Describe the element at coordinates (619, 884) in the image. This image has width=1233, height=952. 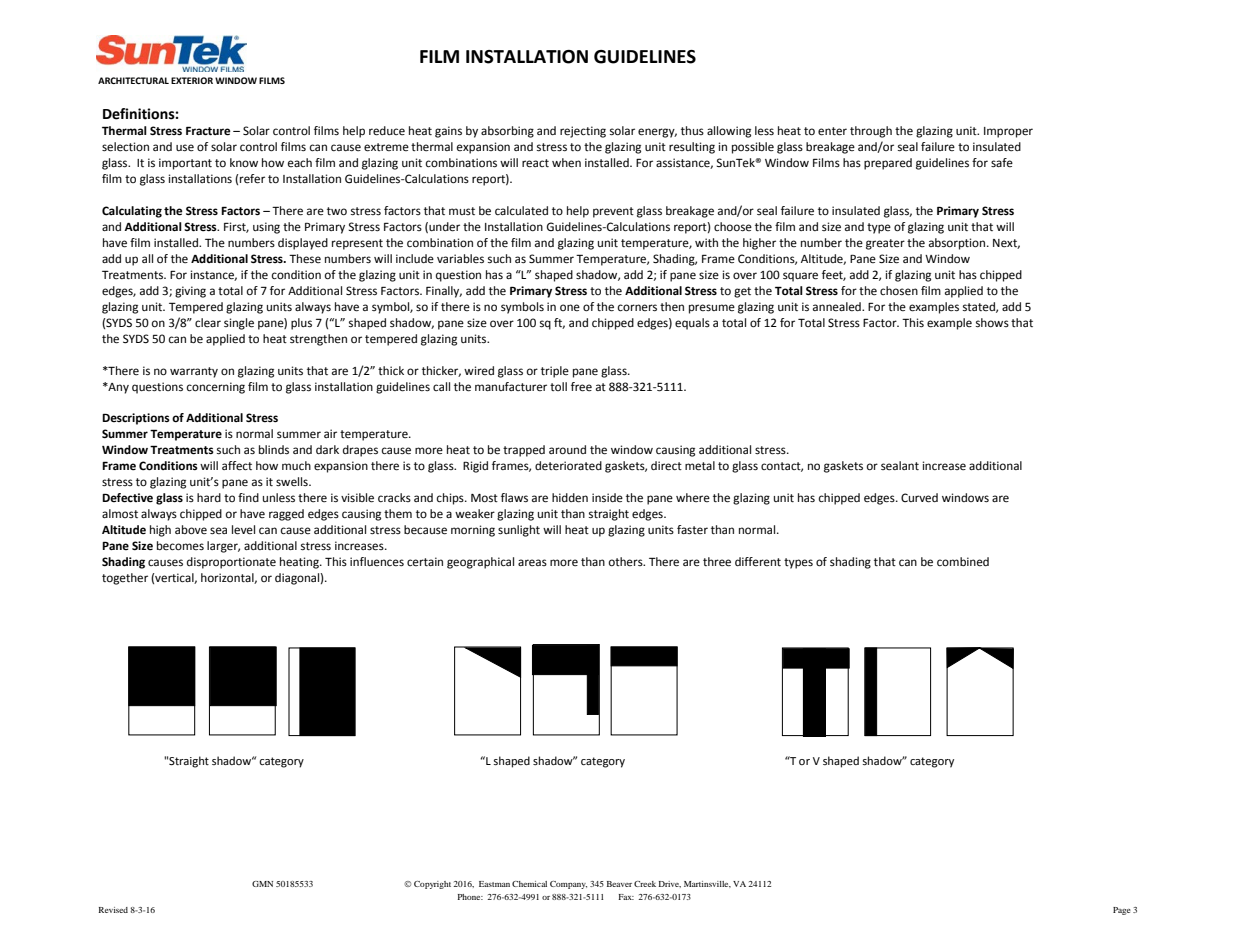
I see `Beaver` at that location.
